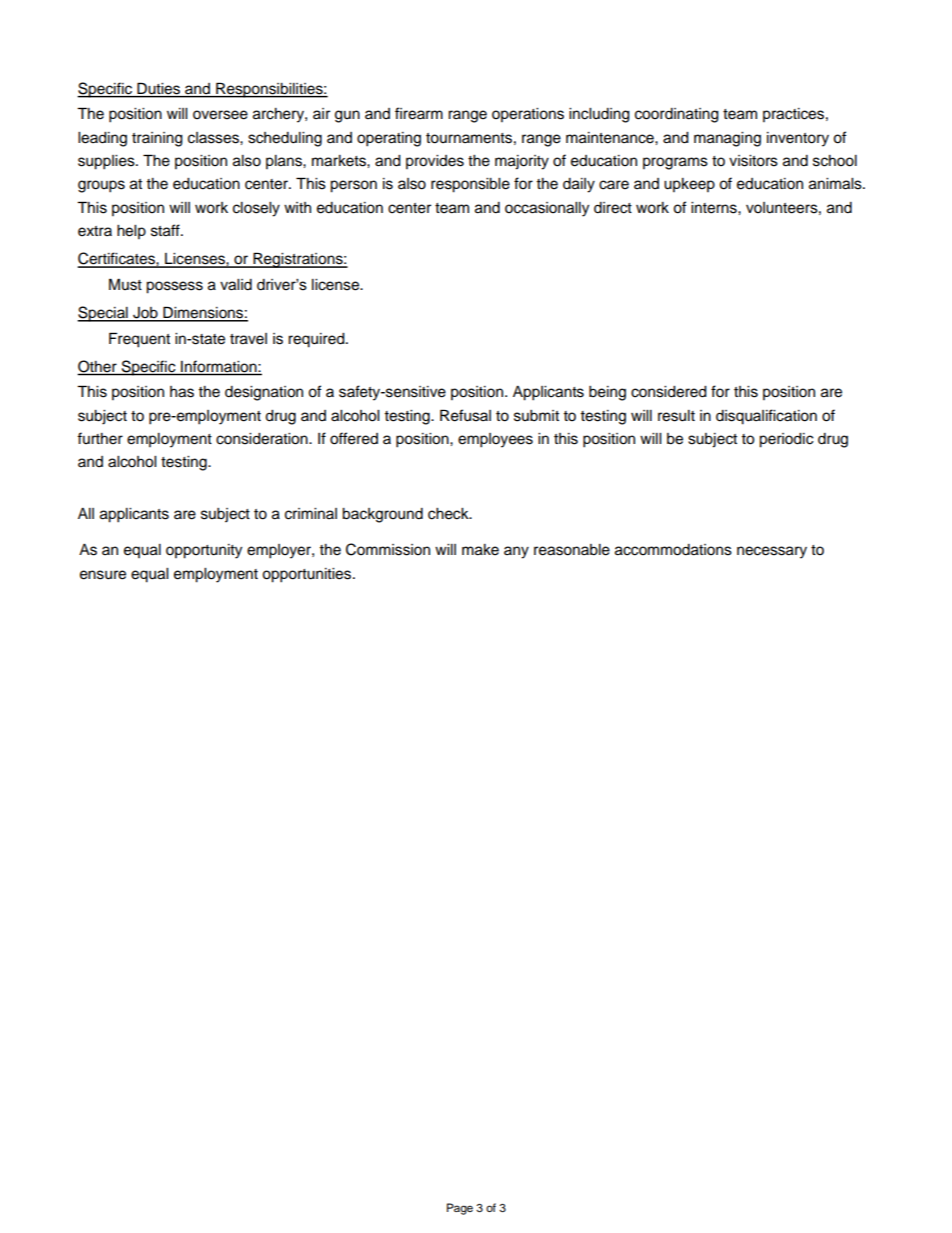  What do you see at coordinates (157, 139) in the screenshot?
I see `training` at bounding box center [157, 139].
